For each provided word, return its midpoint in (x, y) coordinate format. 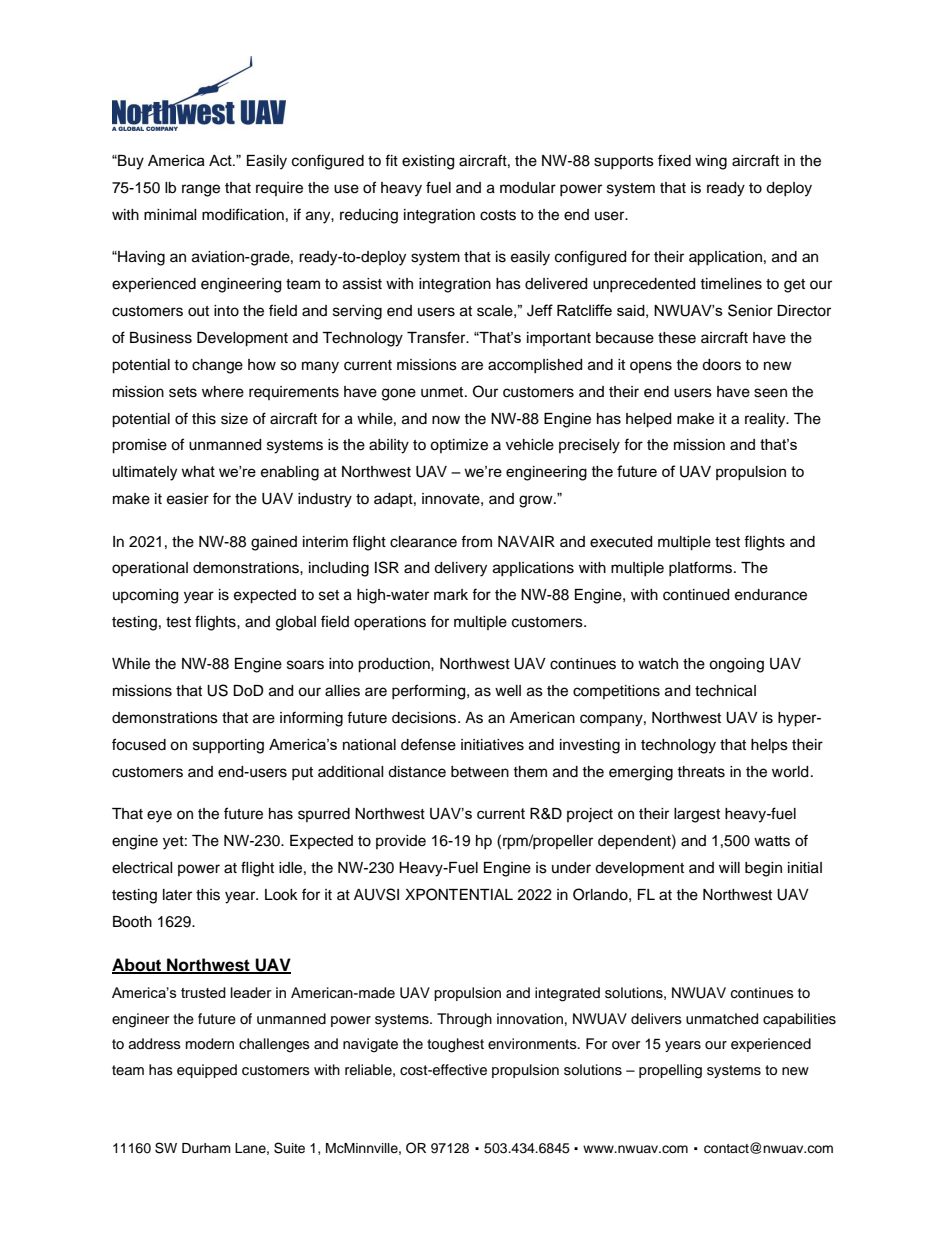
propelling (670, 1071)
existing (428, 162)
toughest (455, 1045)
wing (711, 162)
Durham (206, 1148)
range (201, 190)
